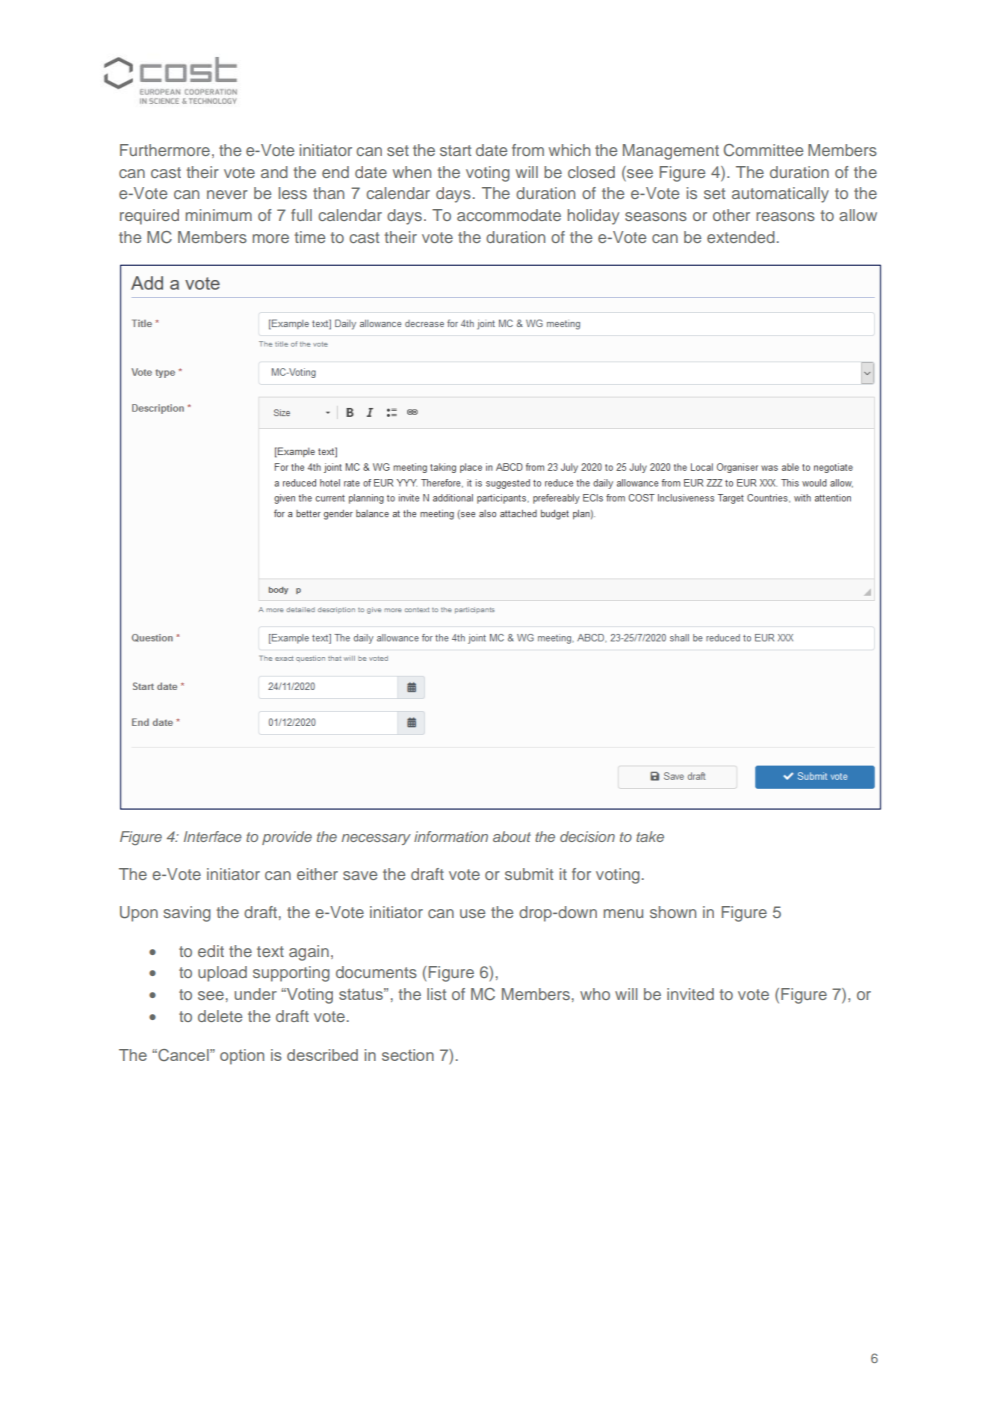 The height and width of the document is (1409, 996). I want to click on holiday, so click(593, 217).
